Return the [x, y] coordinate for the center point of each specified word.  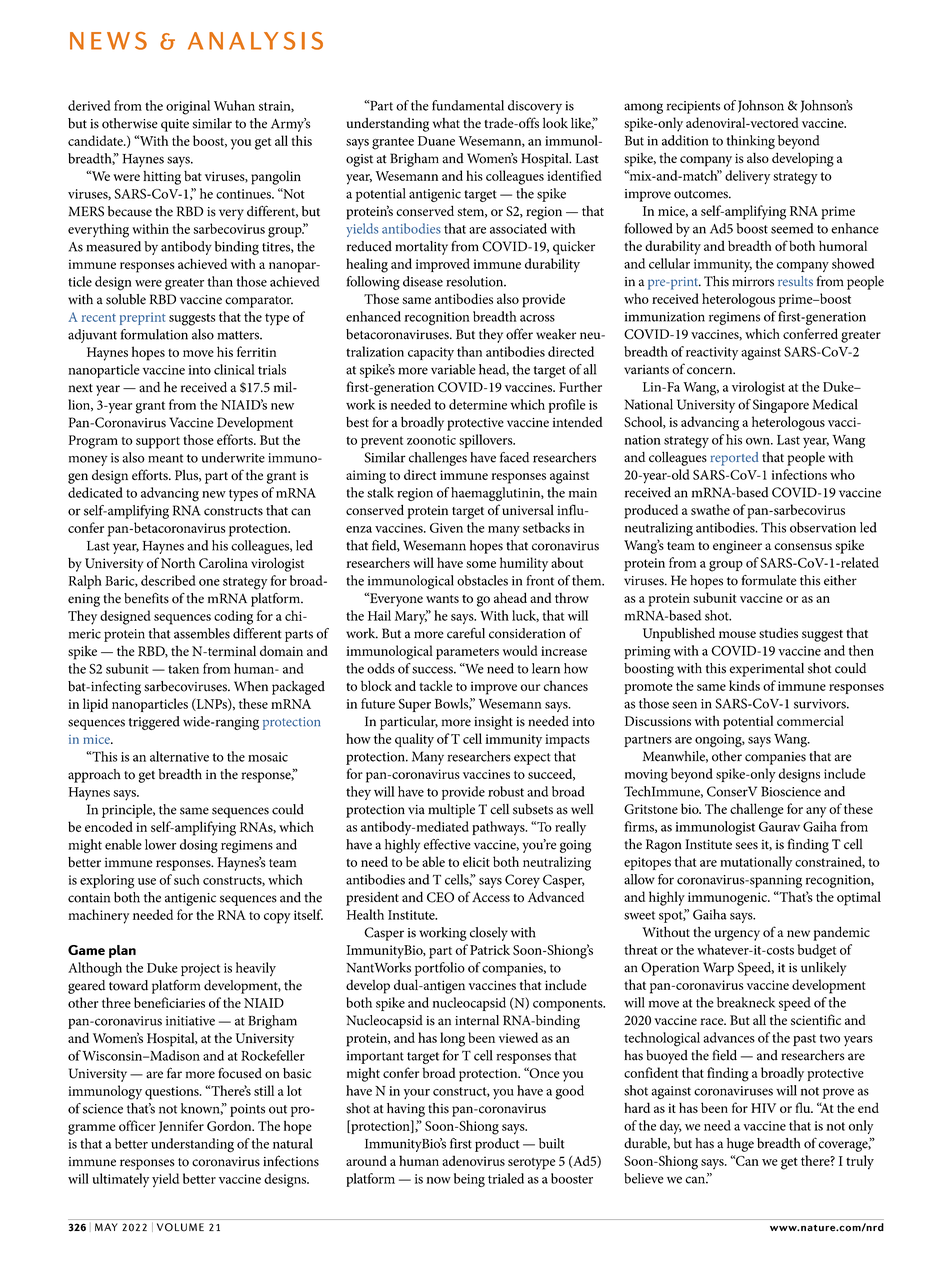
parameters [467, 653]
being [469, 1180]
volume [180, 1227]
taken [183, 668]
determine [478, 404]
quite [175, 125]
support [158, 443]
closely [489, 934]
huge [740, 1145]
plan [122, 951]
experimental [767, 670]
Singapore [781, 406]
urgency [737, 935]
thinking [751, 142]
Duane [436, 141]
